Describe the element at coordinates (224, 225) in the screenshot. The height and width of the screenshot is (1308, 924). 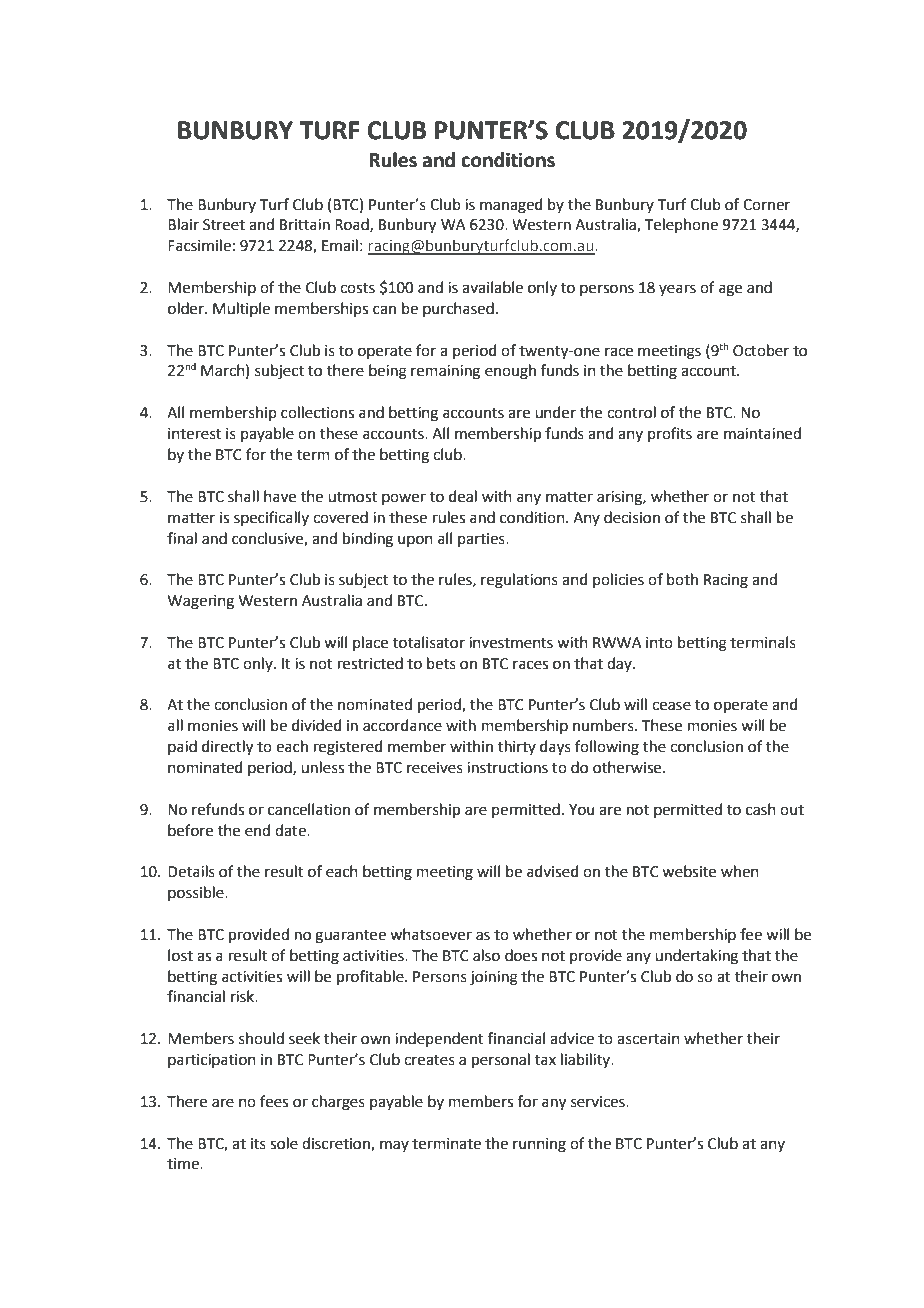
I see `Street` at that location.
